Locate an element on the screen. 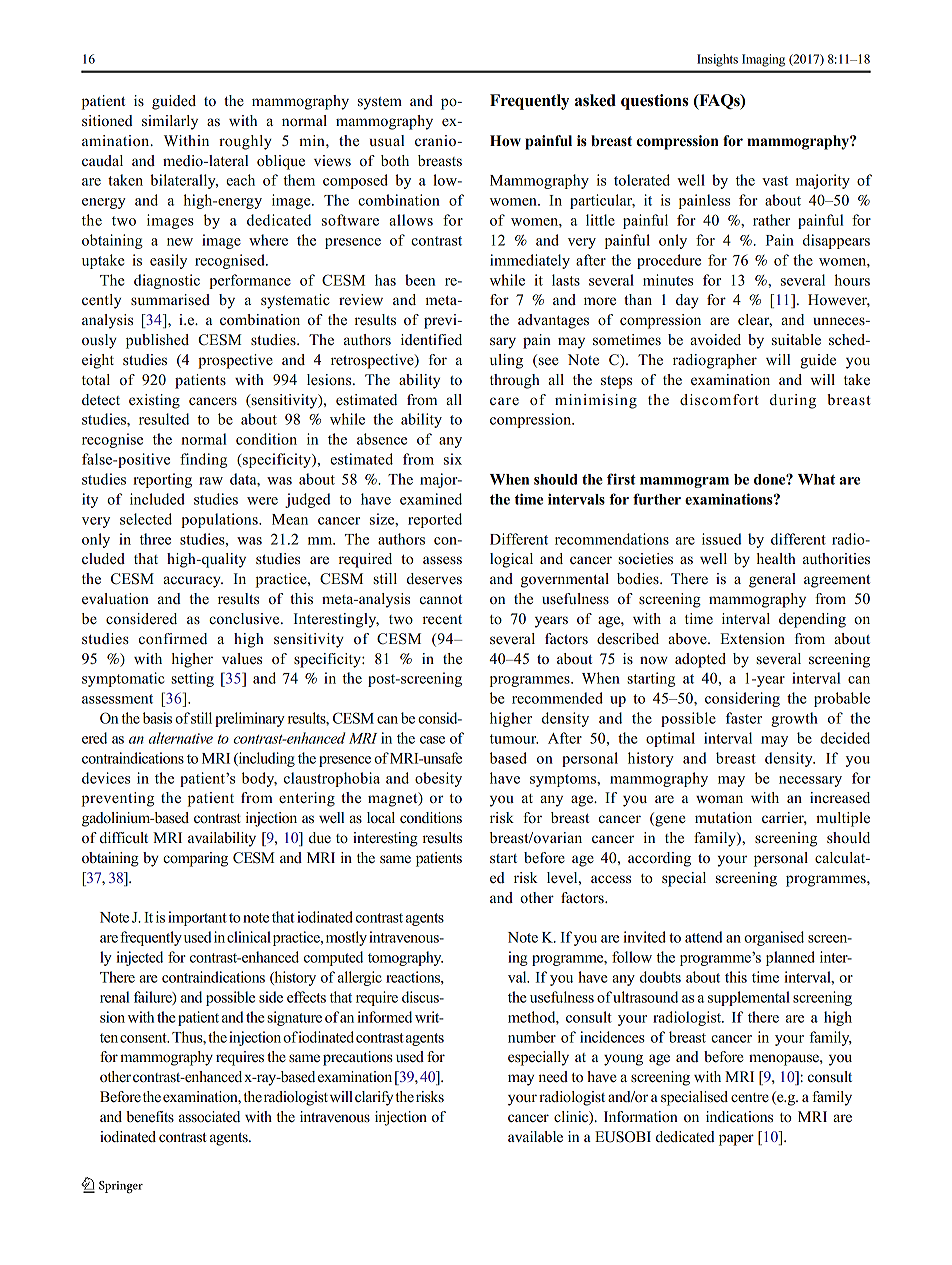  roughly is located at coordinates (245, 142).
